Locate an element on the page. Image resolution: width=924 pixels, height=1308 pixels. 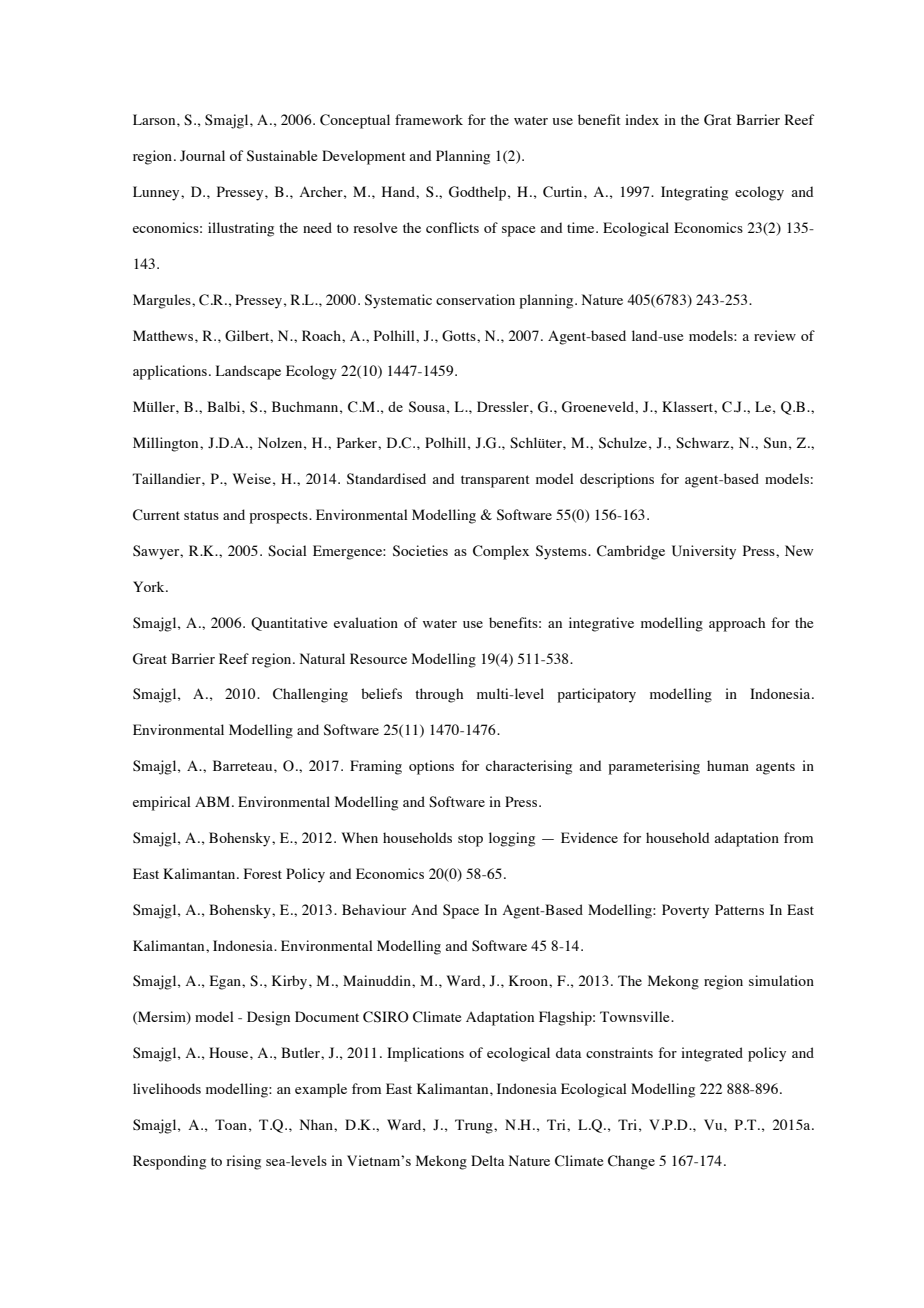
Journal is located at coordinates (202, 156).
